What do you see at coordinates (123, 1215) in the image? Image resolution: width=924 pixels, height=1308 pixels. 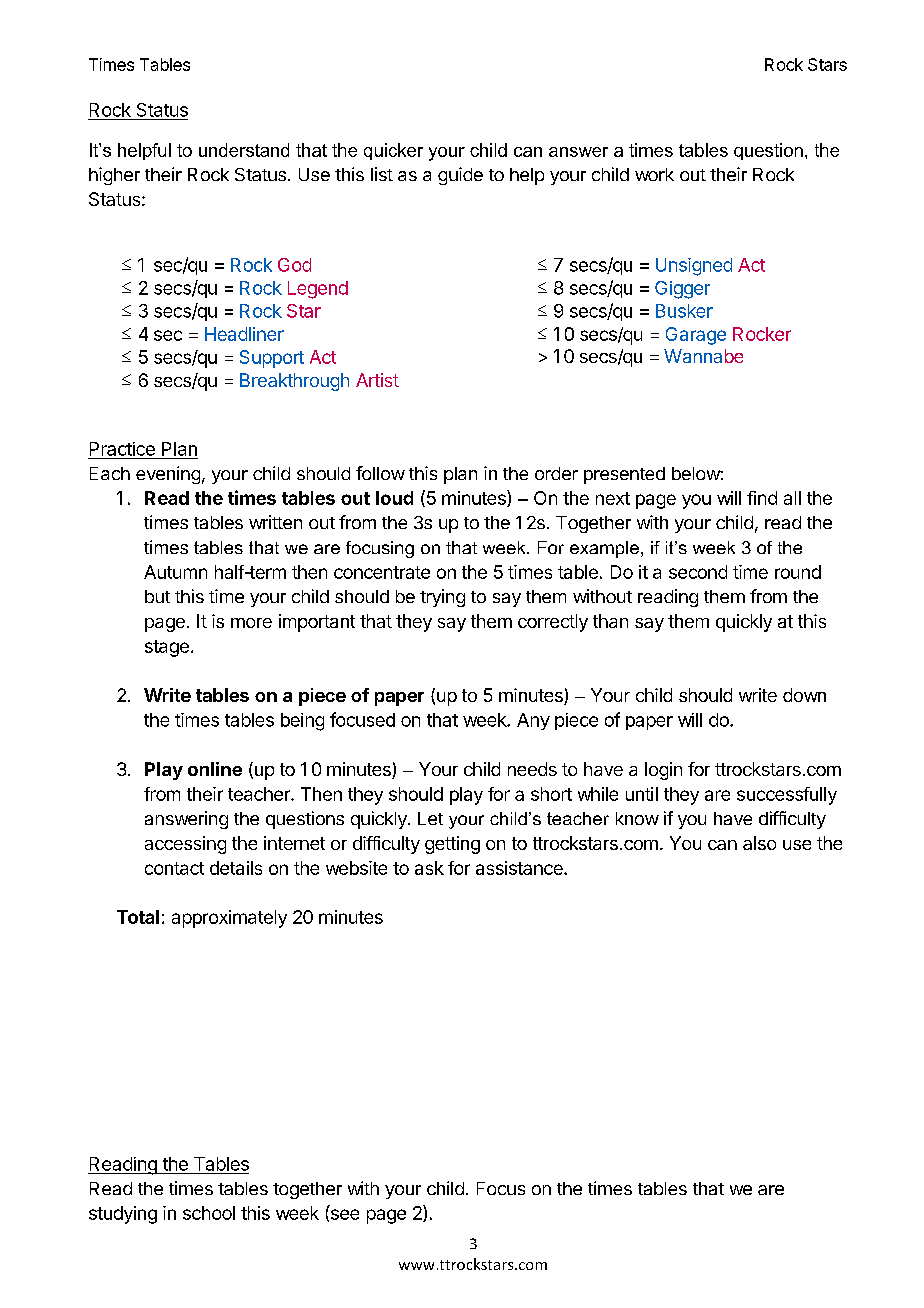 I see `studying` at bounding box center [123, 1215].
